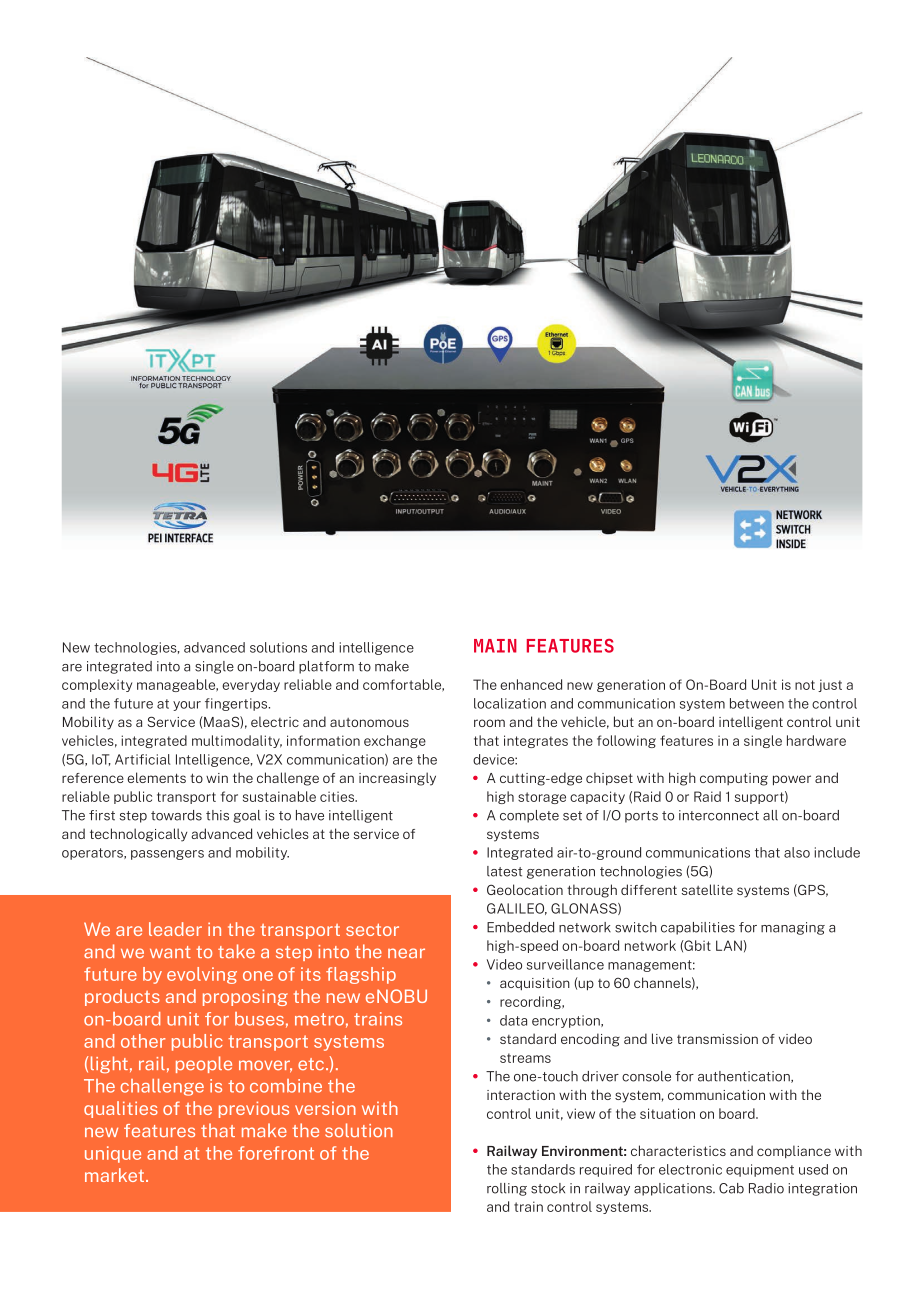 The height and width of the image is (1308, 924). I want to click on not, so click(805, 685).
